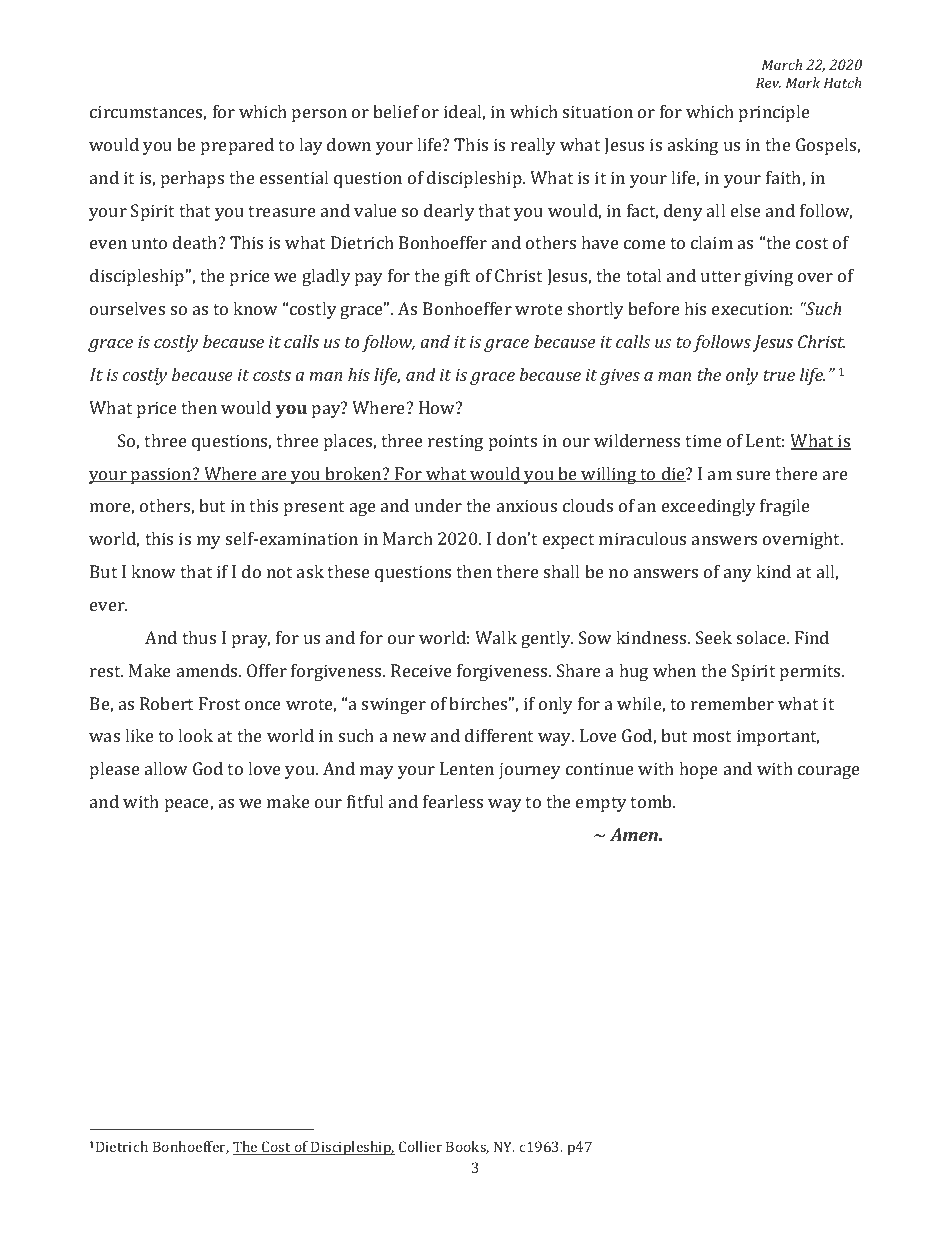 This screenshot has height=1233, width=952. What do you see at coordinates (237, 146) in the screenshot?
I see `prepared` at bounding box center [237, 146].
